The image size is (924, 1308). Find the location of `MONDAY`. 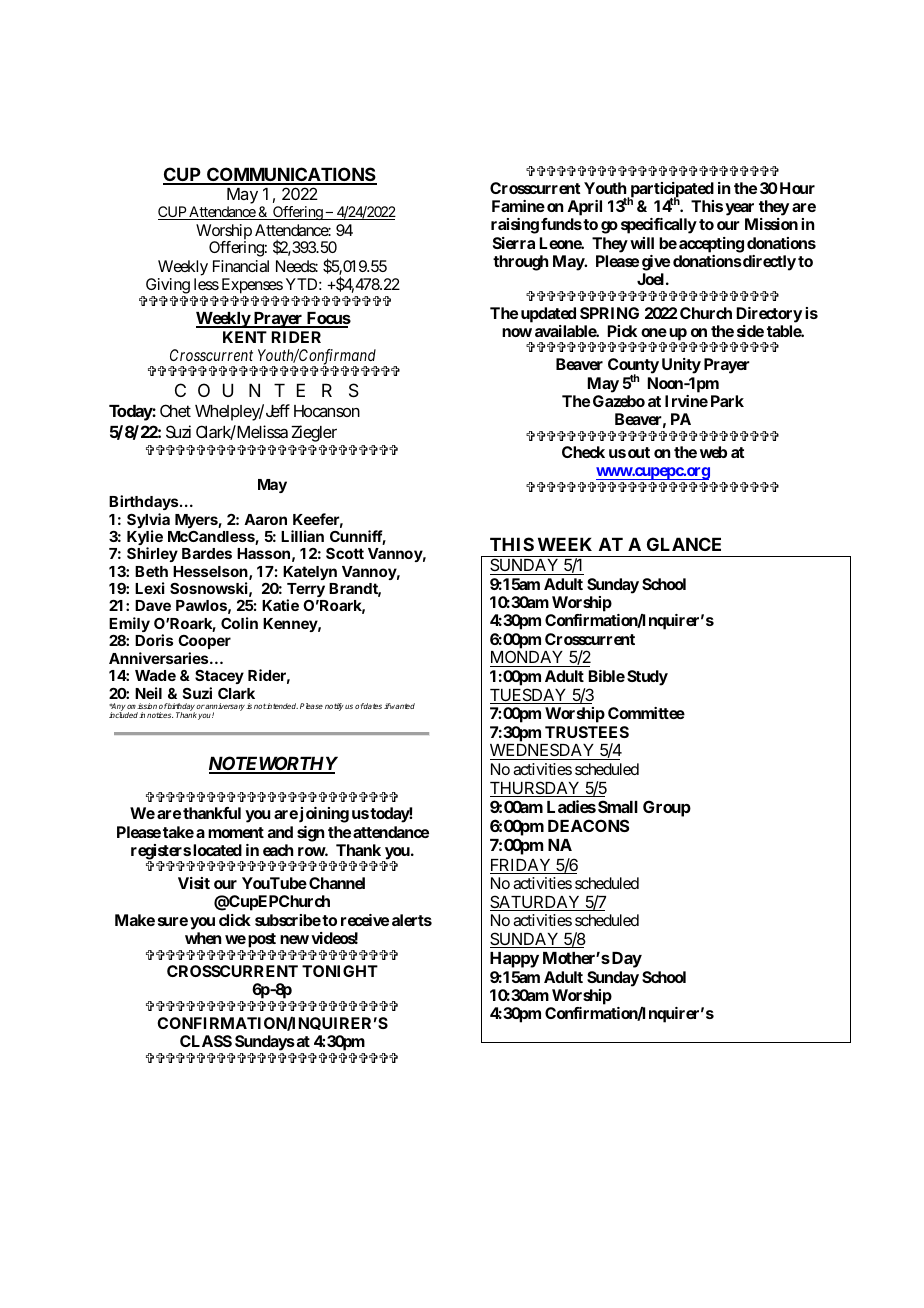

MONDAY is located at coordinates (527, 656).
